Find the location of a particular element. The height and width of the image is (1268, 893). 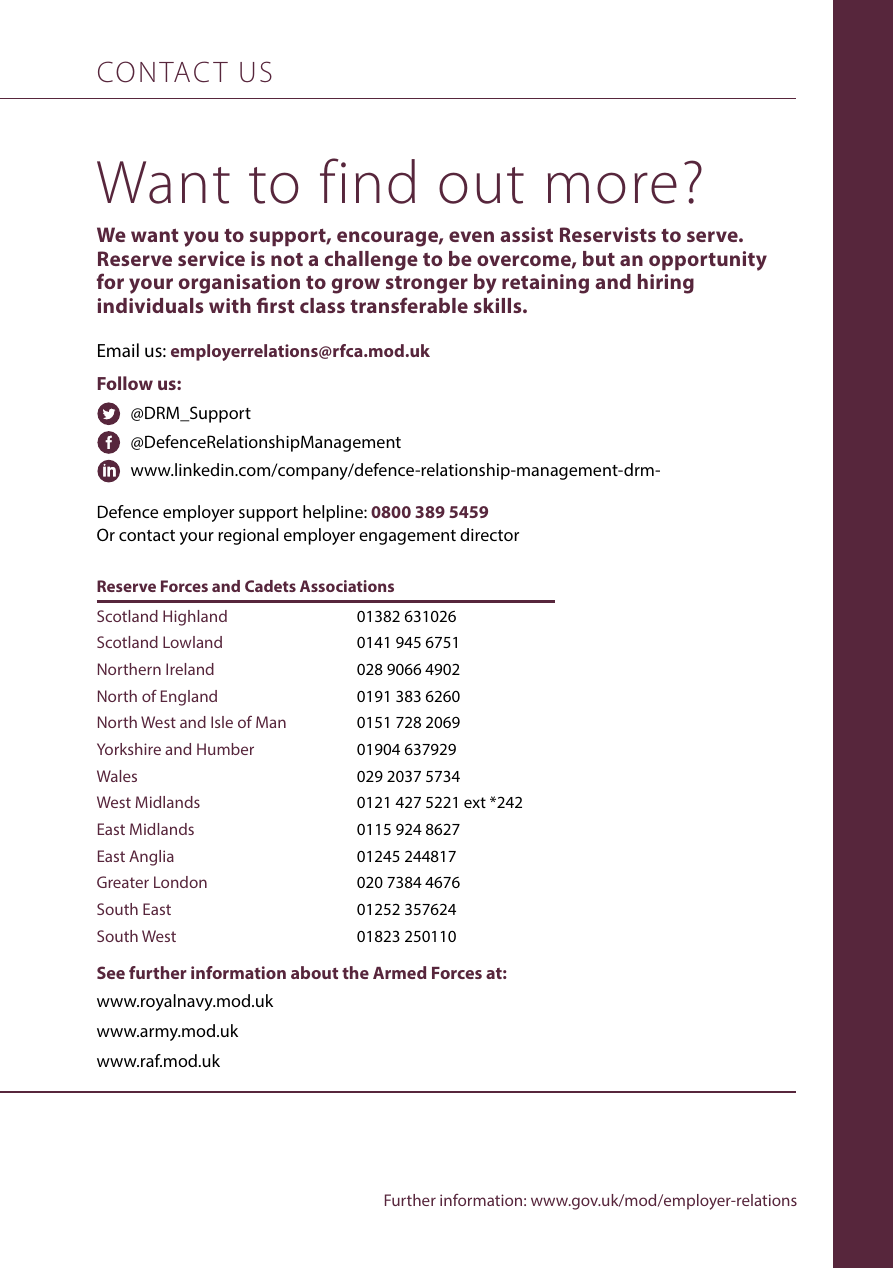

director is located at coordinates (489, 534).
